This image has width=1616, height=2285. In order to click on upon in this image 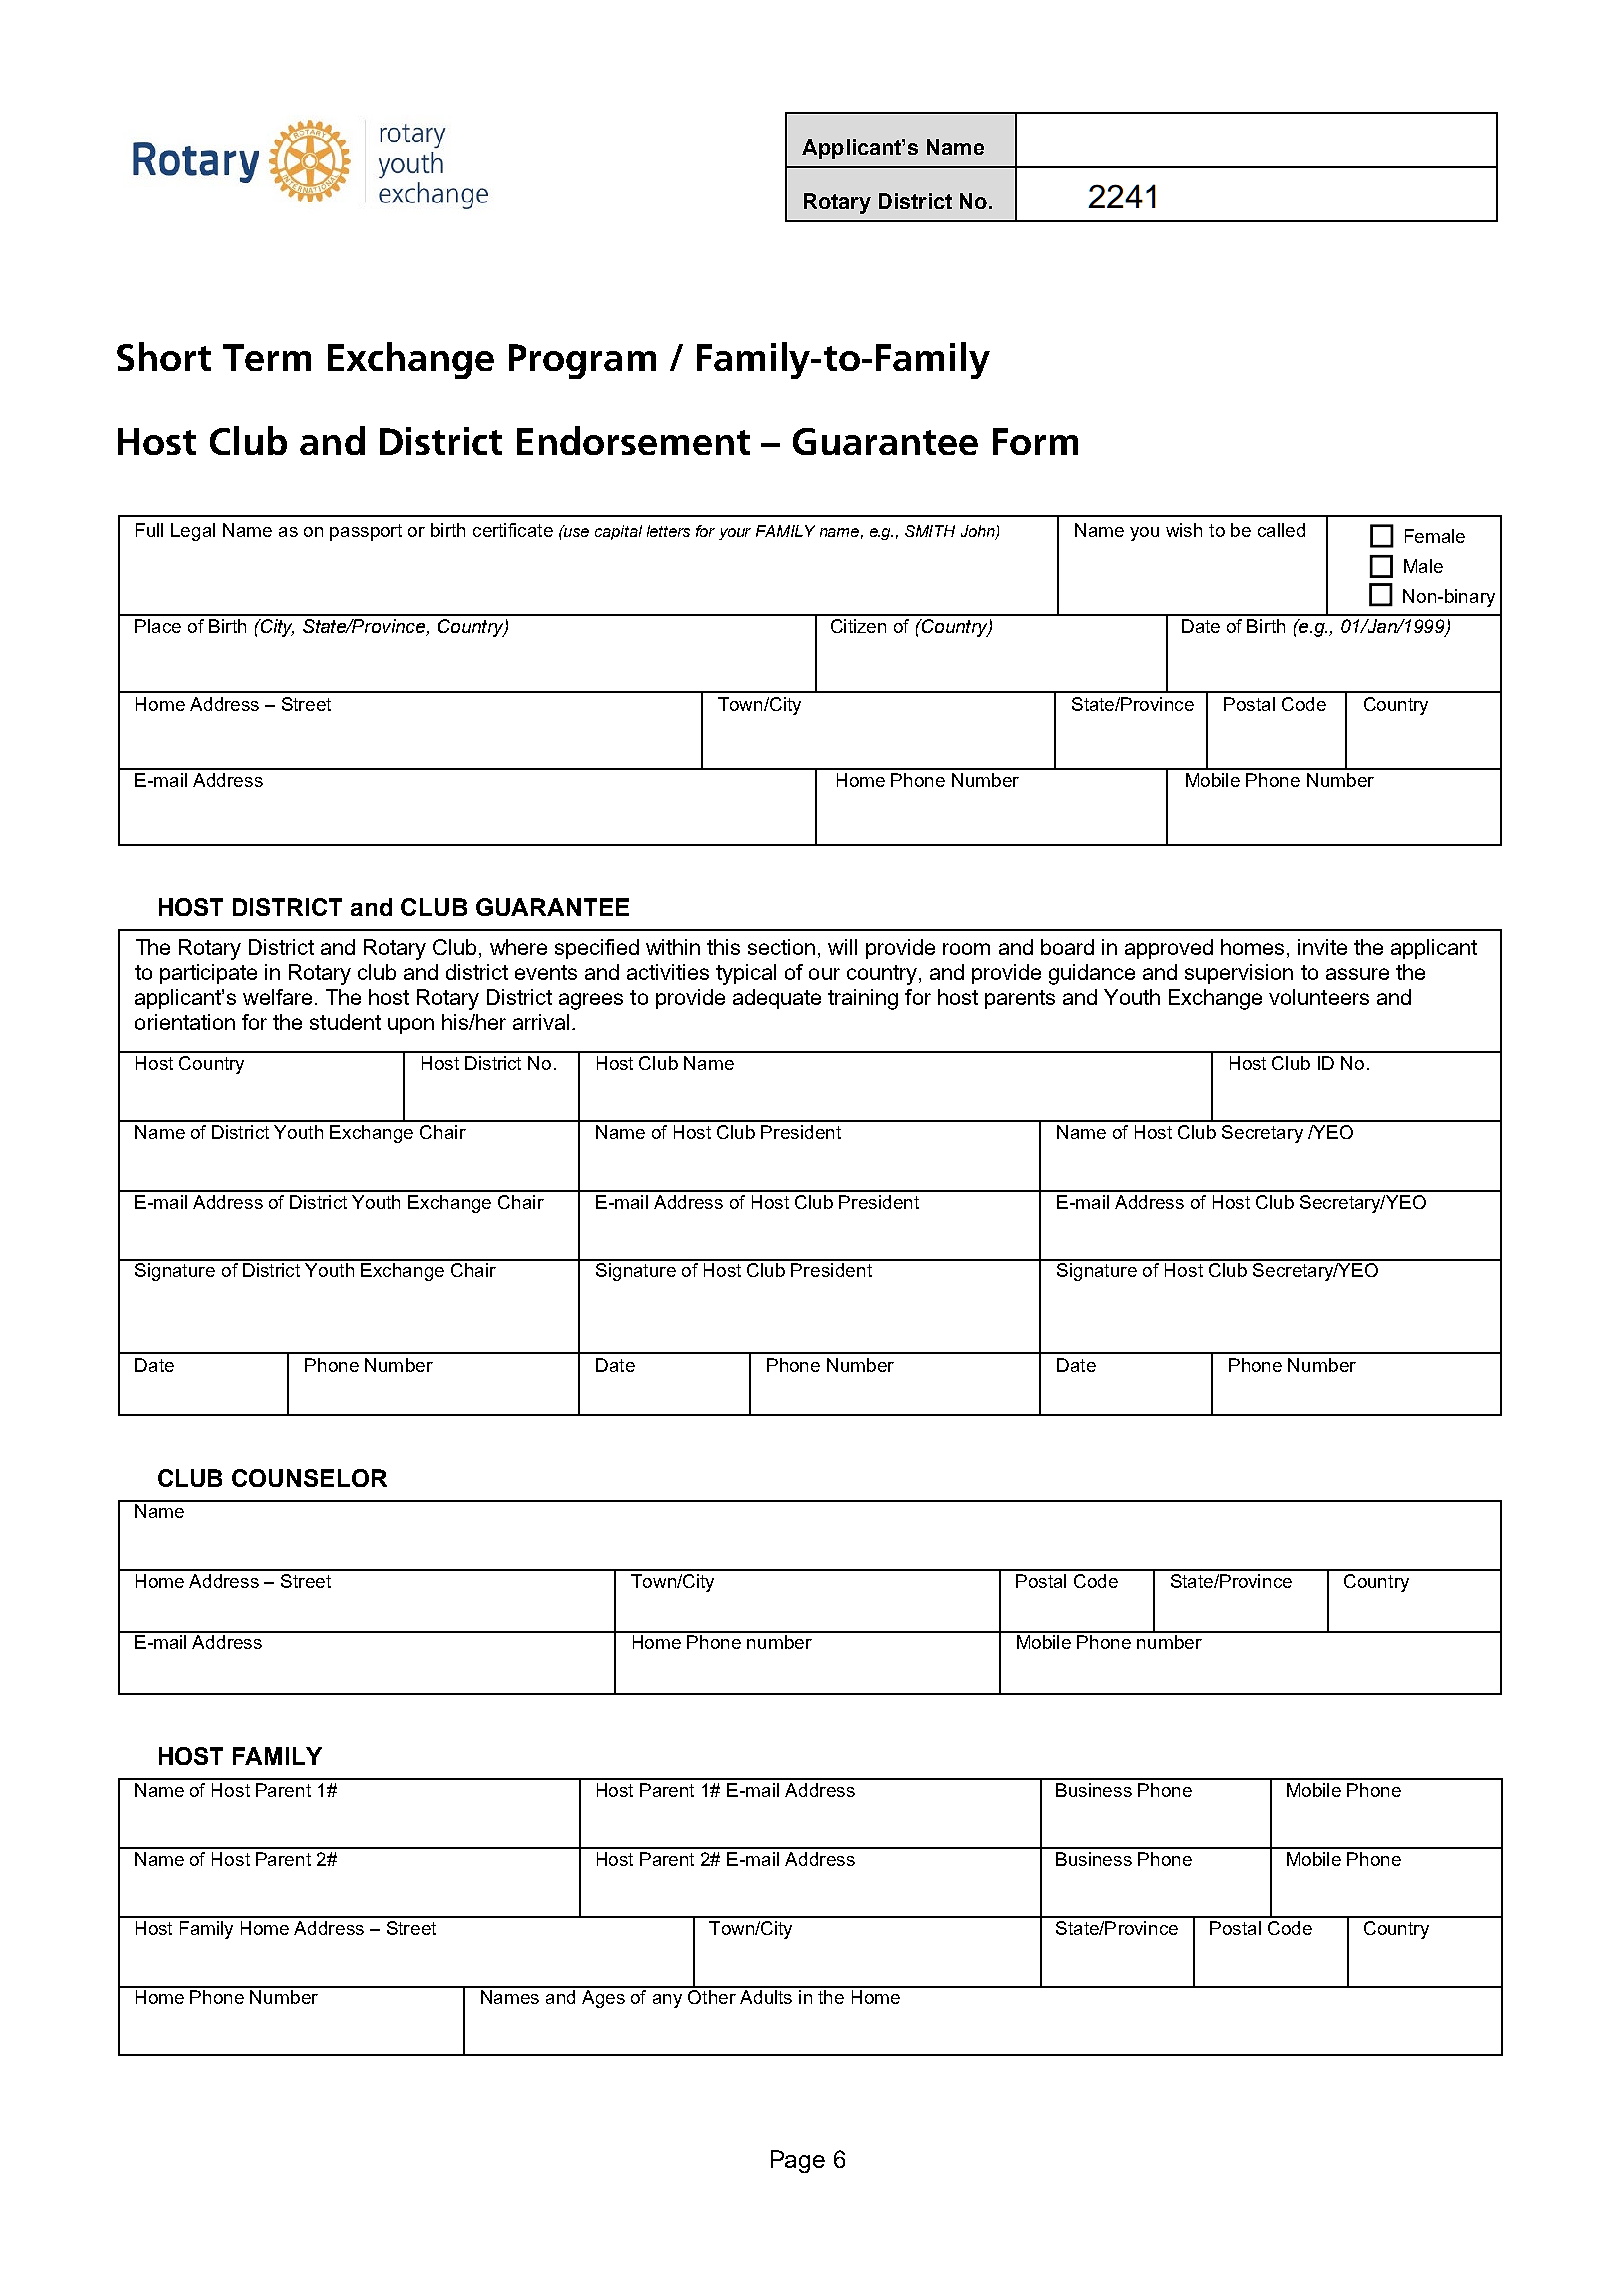, I will do `click(411, 1026)`.
